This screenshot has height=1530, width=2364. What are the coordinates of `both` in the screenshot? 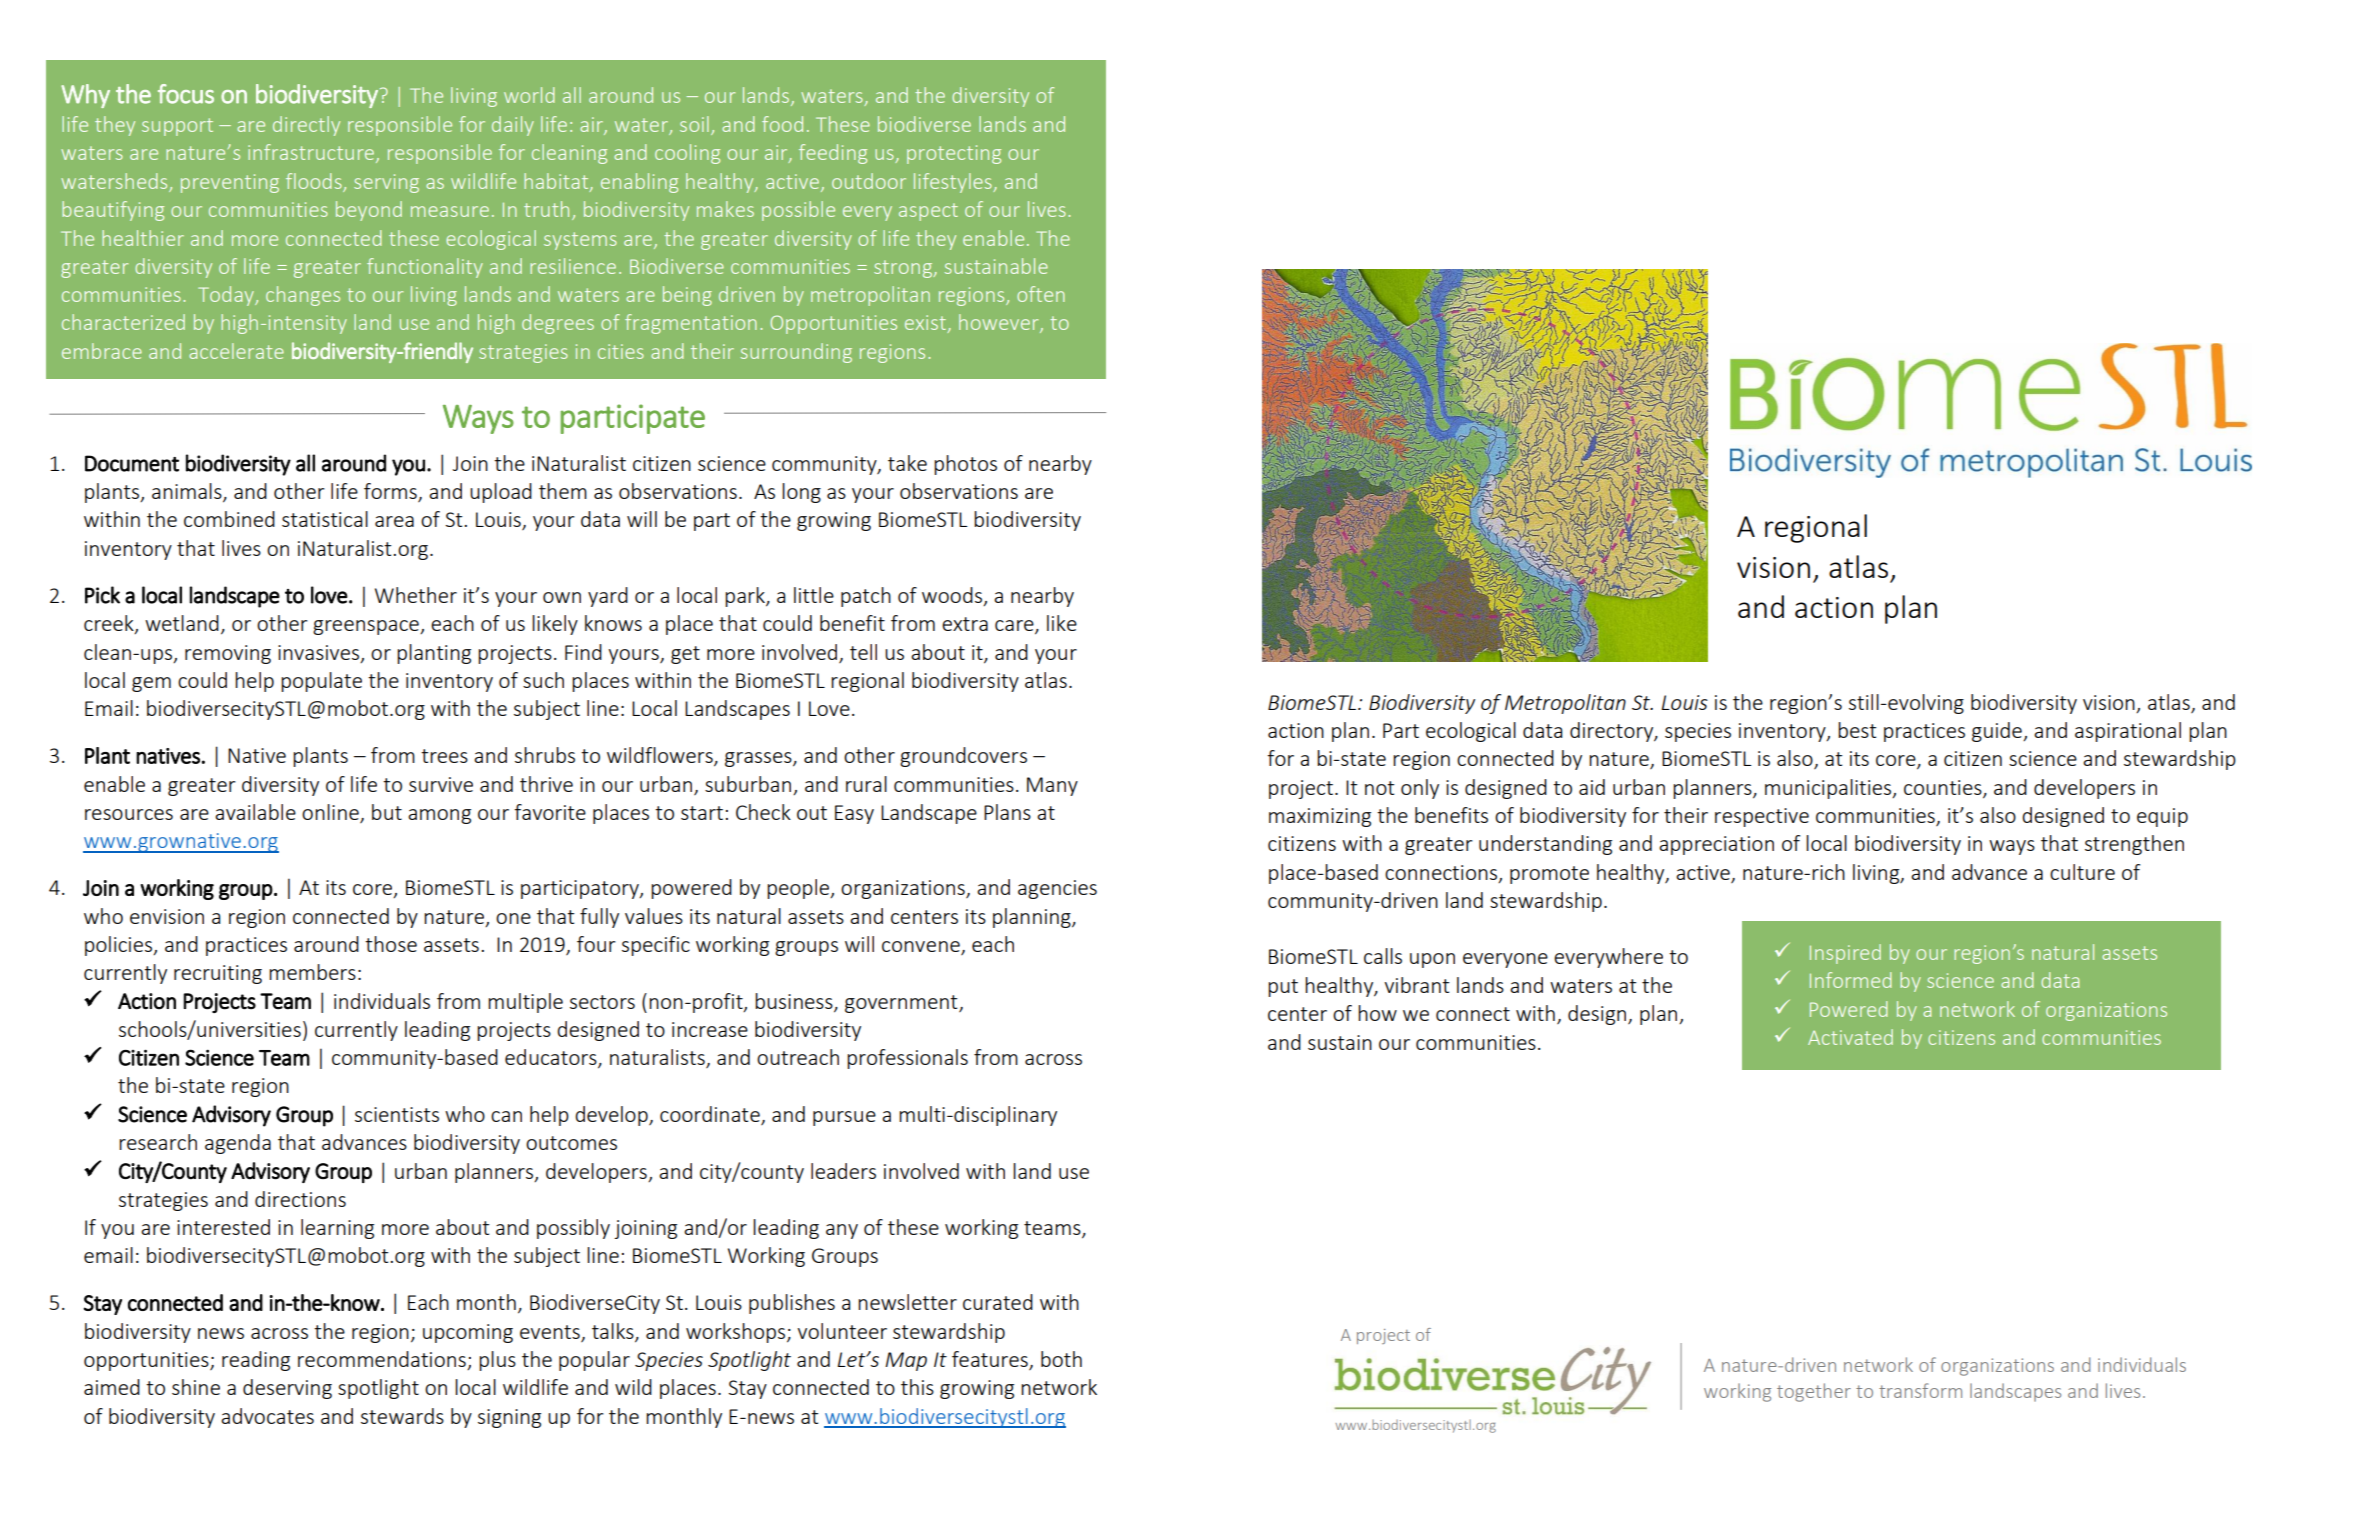 It's located at (1061, 1359).
